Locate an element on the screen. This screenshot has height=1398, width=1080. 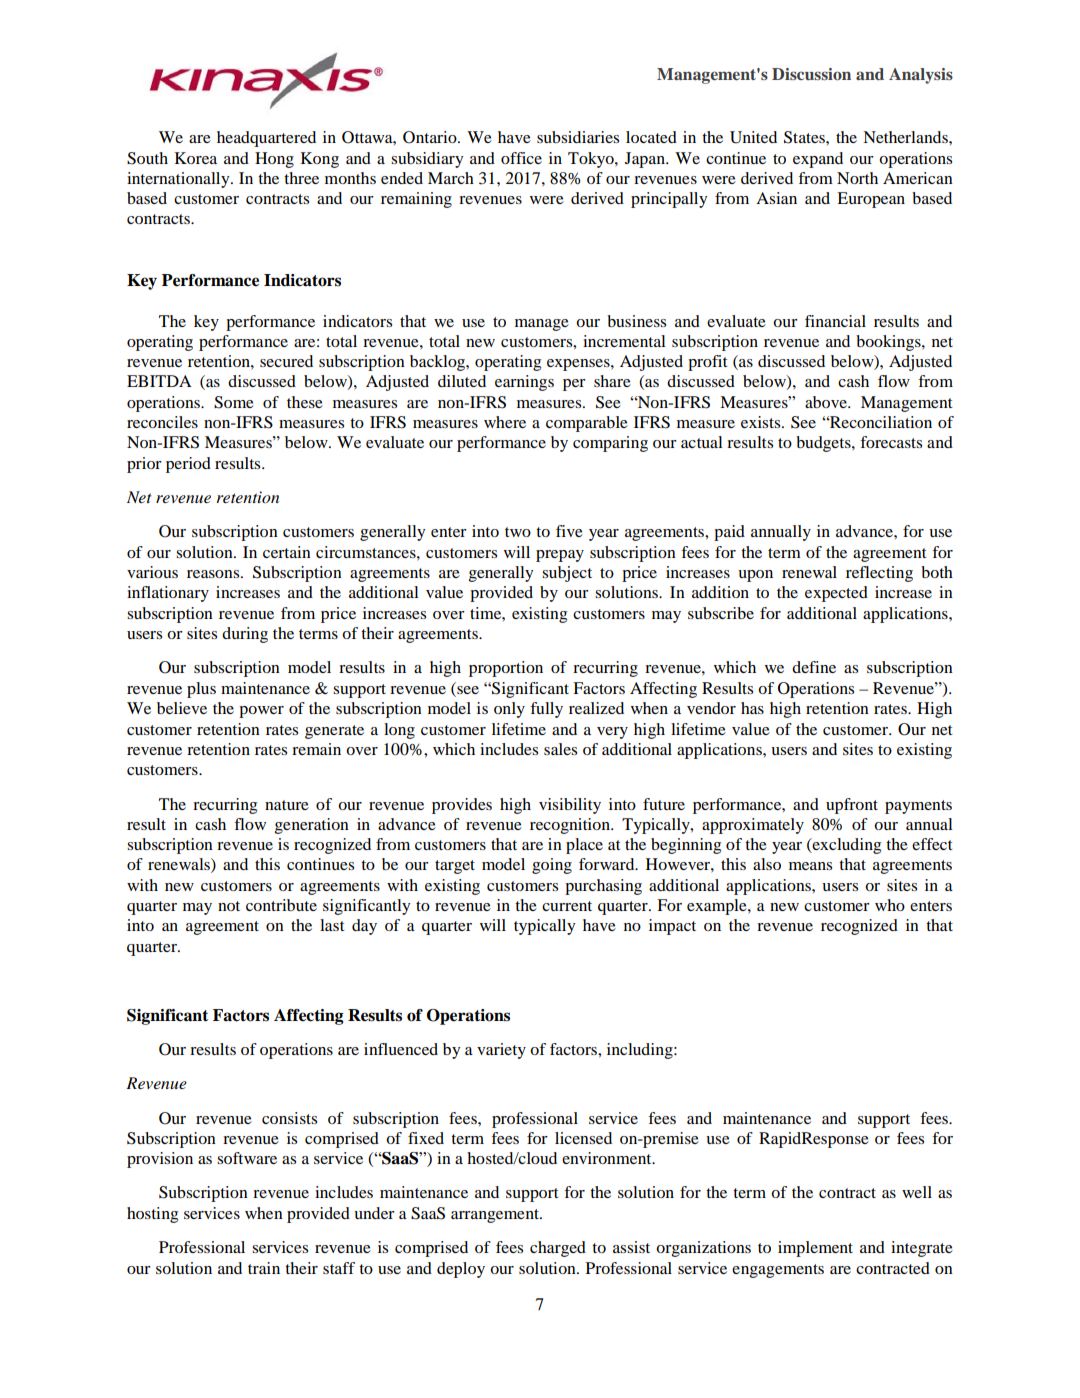
subsidiaries is located at coordinates (578, 137).
